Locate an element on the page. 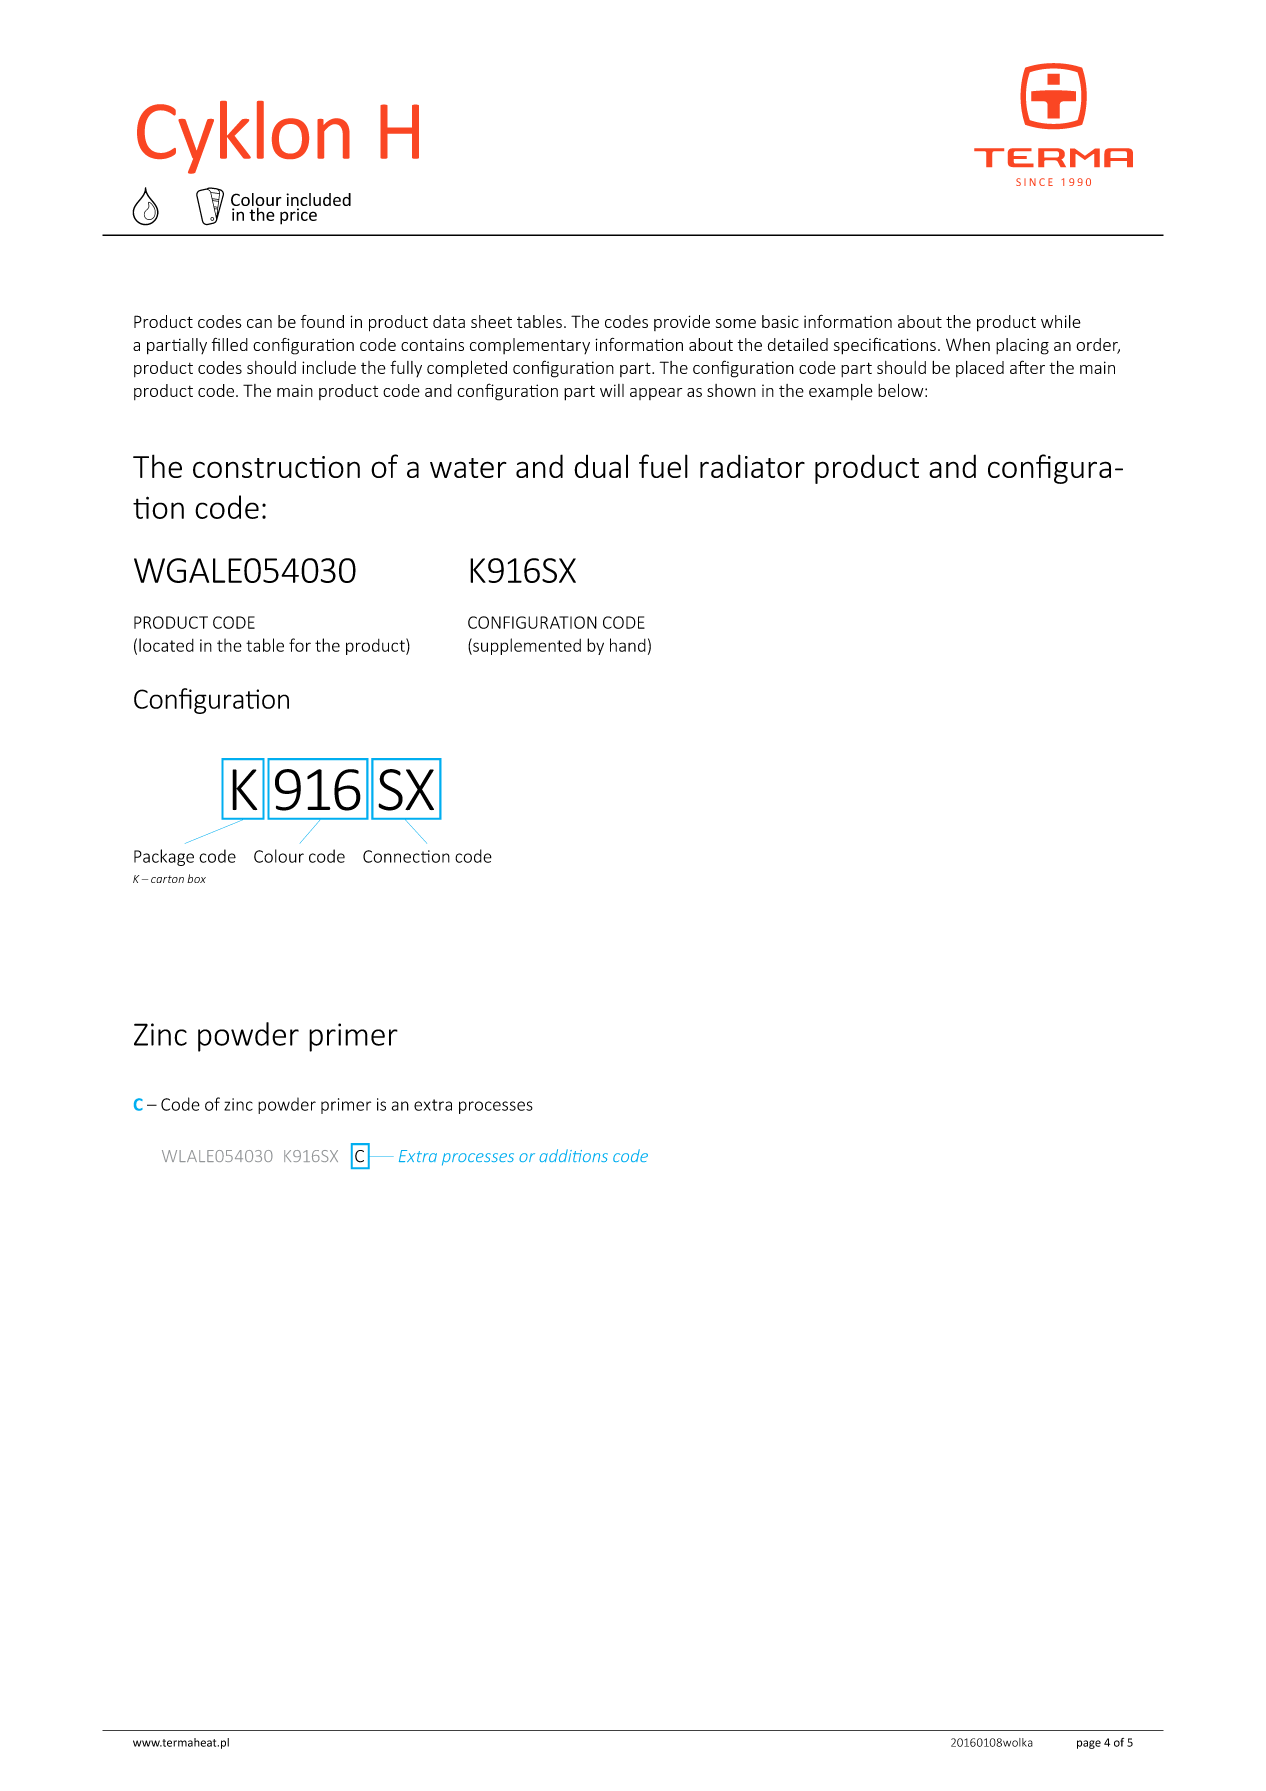 Image resolution: width=1266 pixels, height=1791 pixels. water is located at coordinates (468, 468).
